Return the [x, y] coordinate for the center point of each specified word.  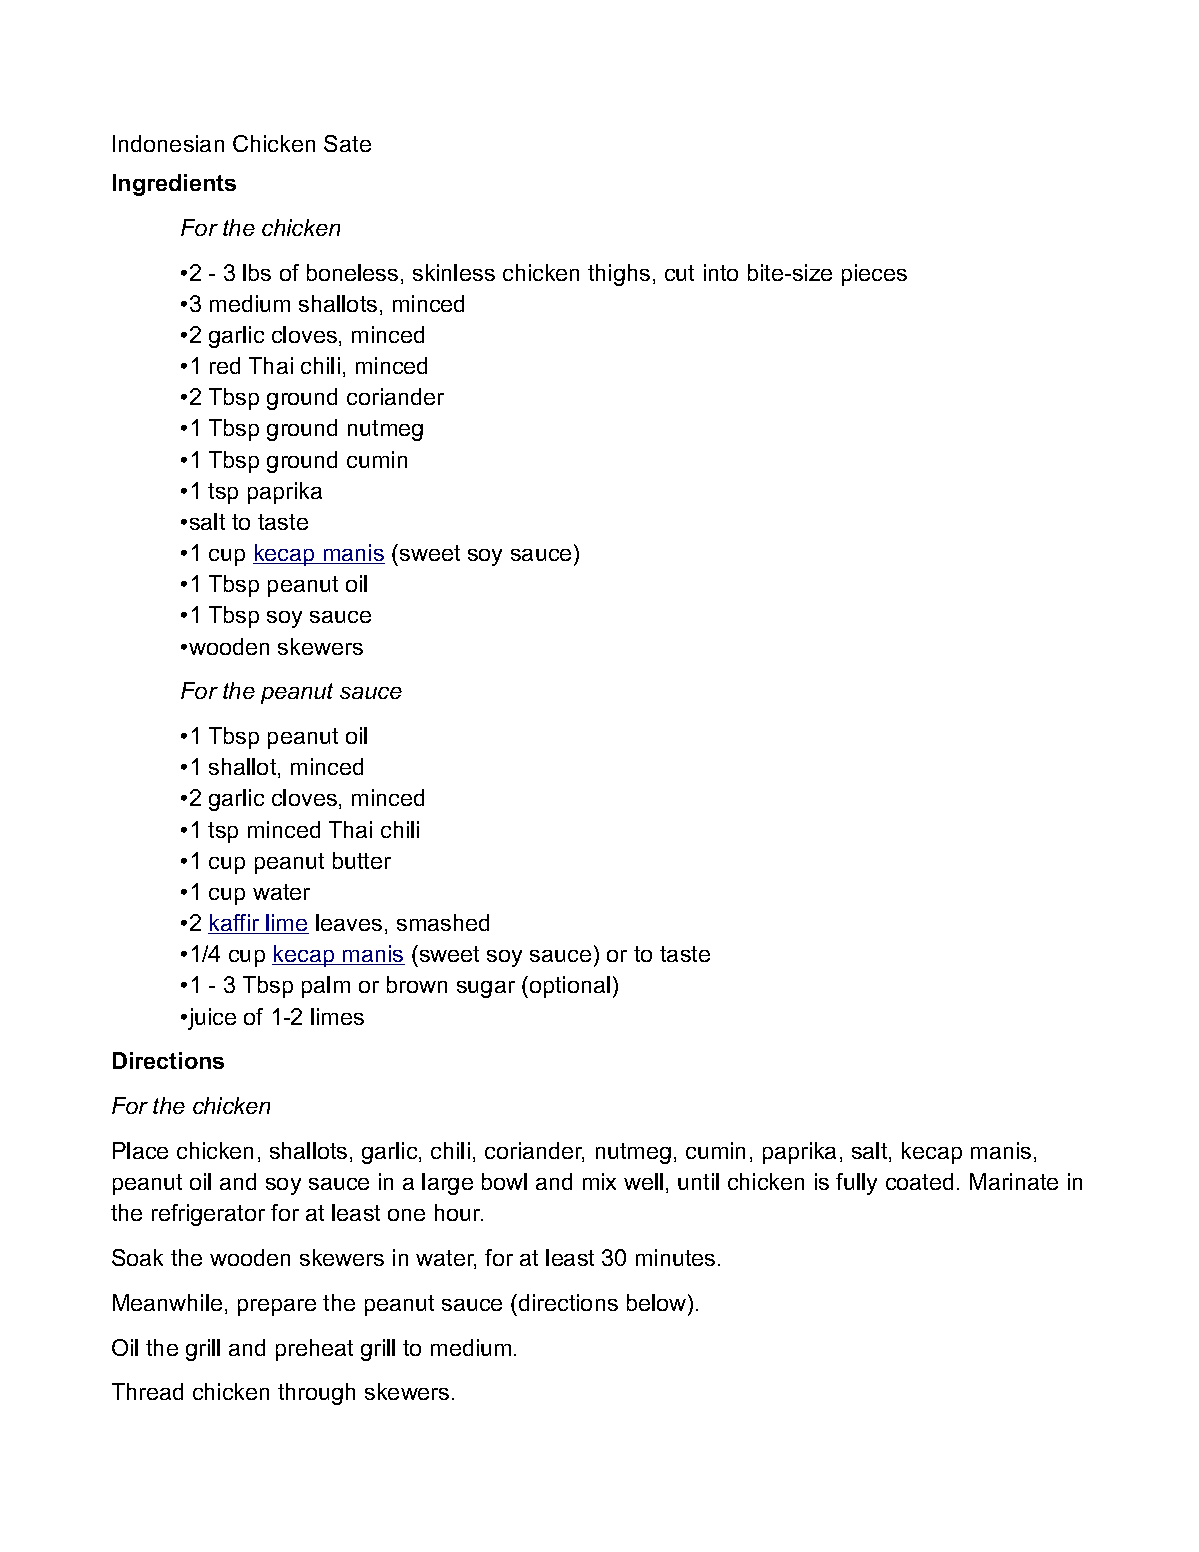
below [658, 1302]
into [721, 272]
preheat [314, 1350]
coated [919, 1181]
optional [570, 987]
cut [679, 273]
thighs [619, 275]
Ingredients [174, 185]
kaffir [235, 924]
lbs [257, 272]
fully [856, 1184]
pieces [874, 275]
